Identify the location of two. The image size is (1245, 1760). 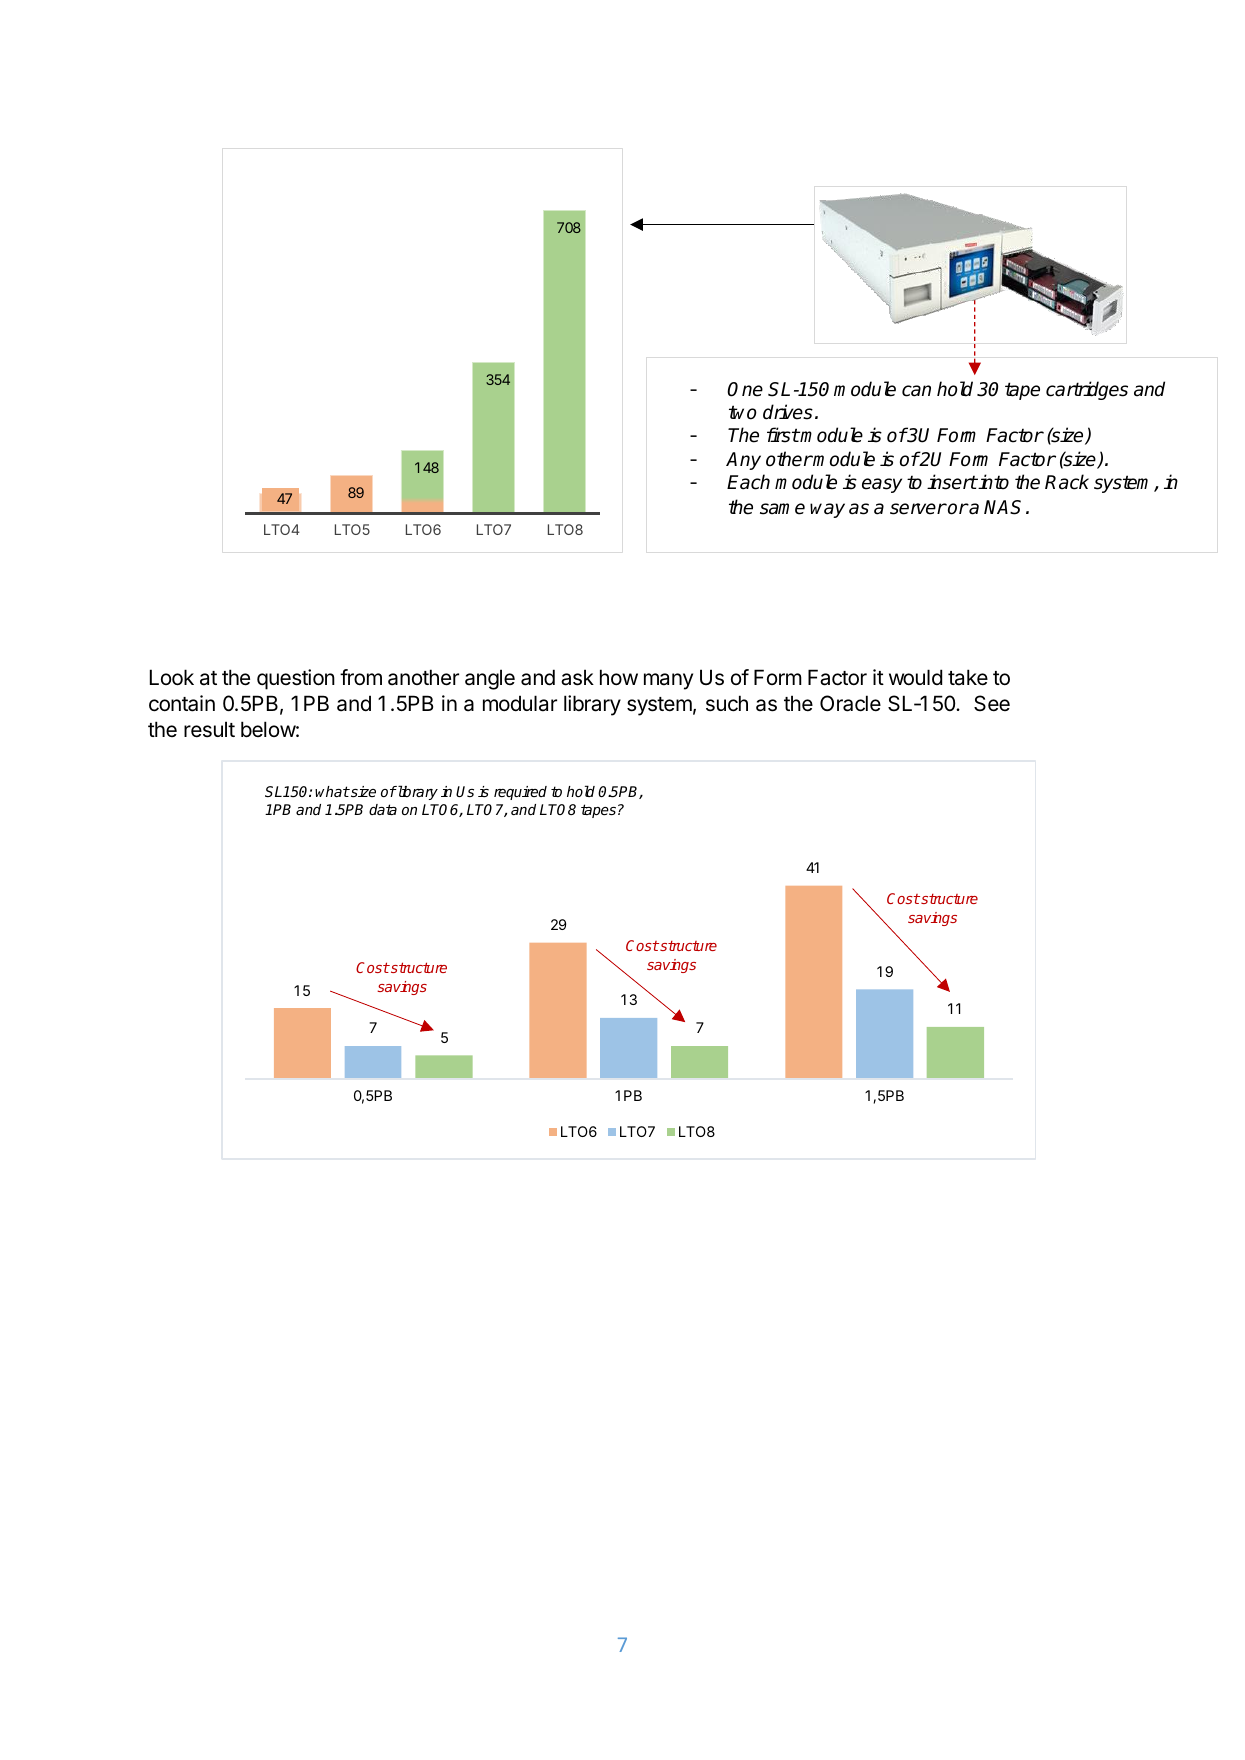
(743, 412).
